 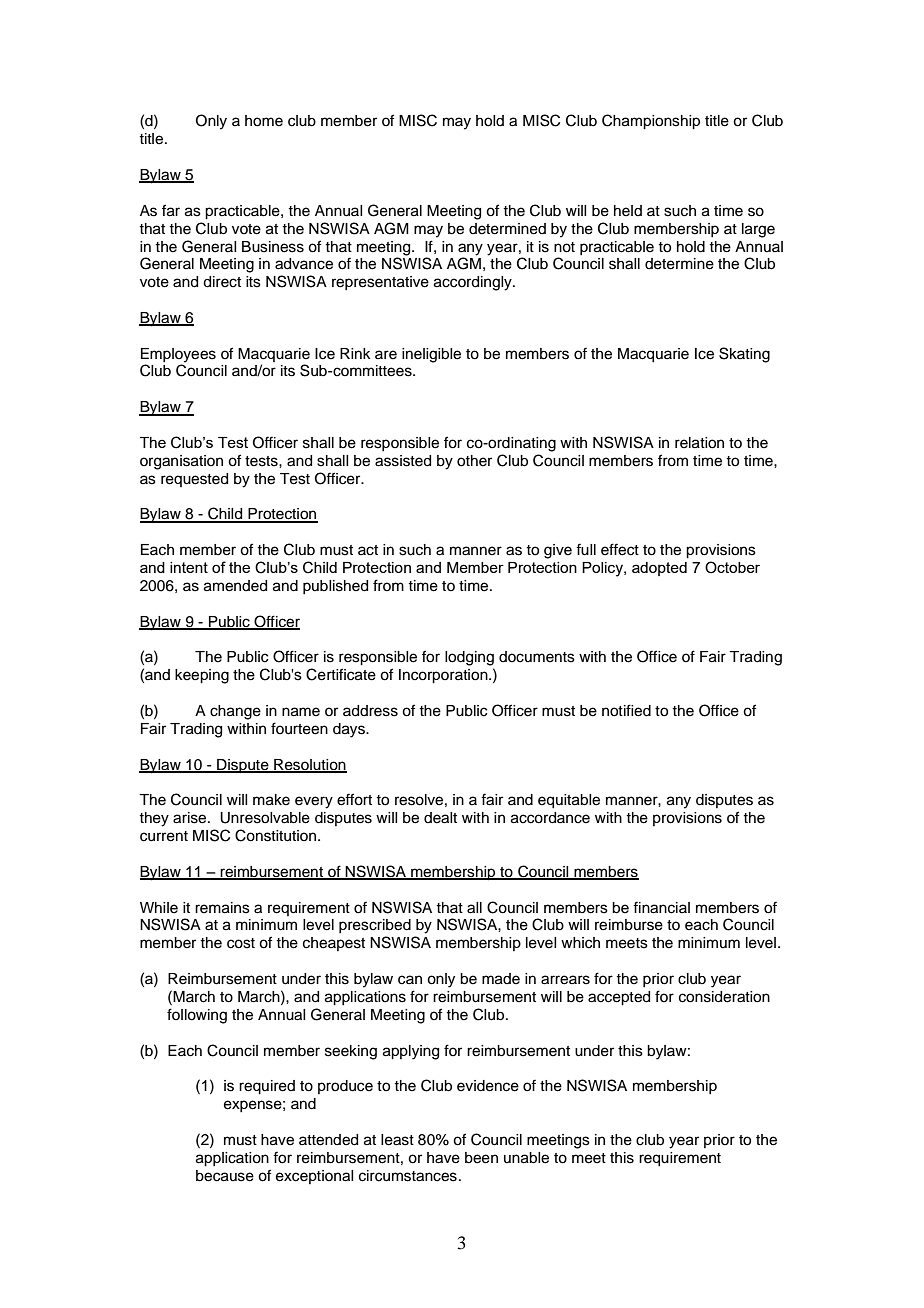 What do you see at coordinates (264, 121) in the screenshot?
I see `home` at bounding box center [264, 121].
